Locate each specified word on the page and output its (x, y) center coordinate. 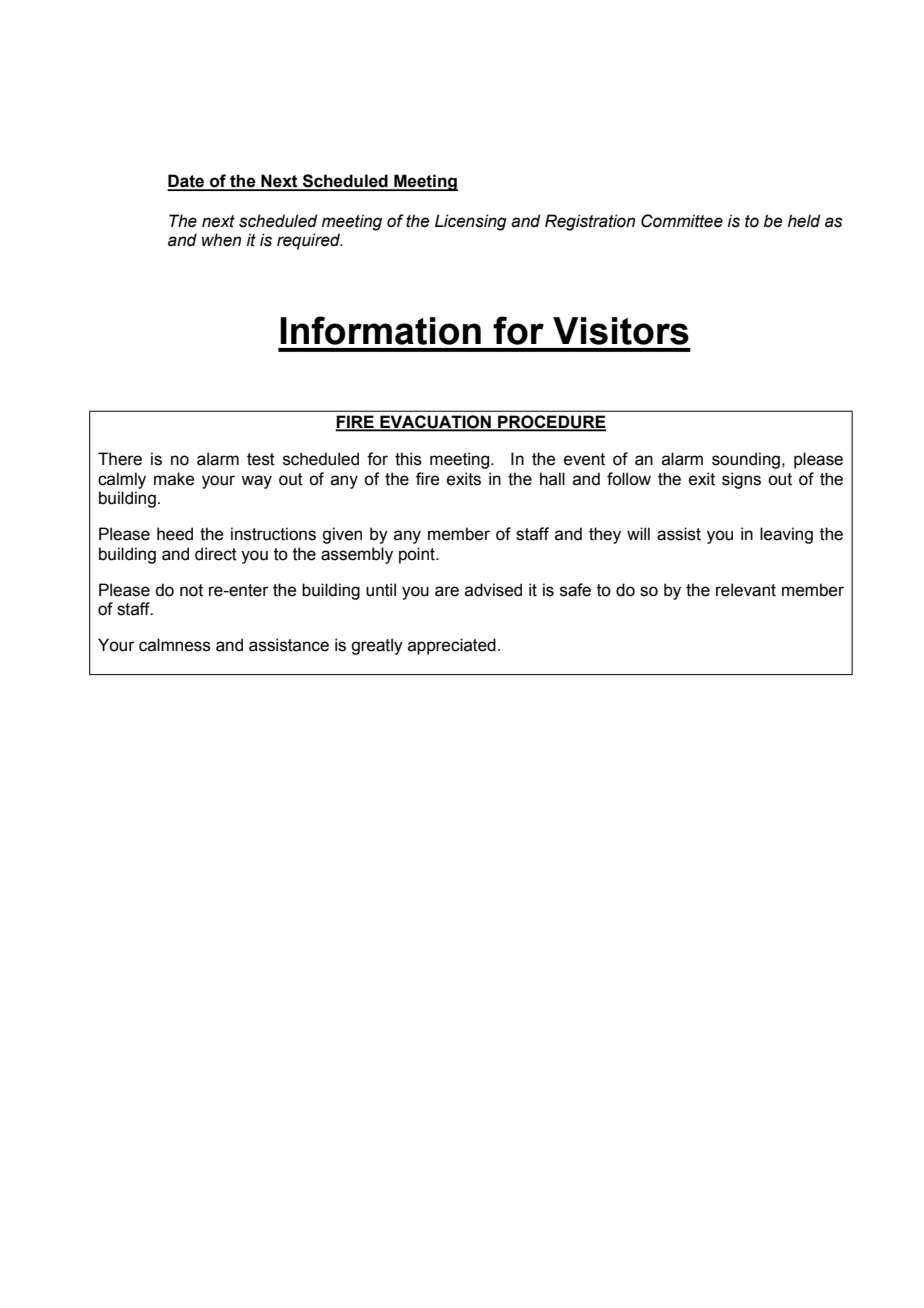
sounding (746, 460)
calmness (175, 645)
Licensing (471, 222)
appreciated (452, 646)
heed (175, 534)
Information (380, 330)
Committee (682, 221)
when (221, 240)
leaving (786, 535)
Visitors (621, 331)
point (418, 555)
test (261, 459)
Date (186, 182)
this (408, 459)
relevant (746, 590)
